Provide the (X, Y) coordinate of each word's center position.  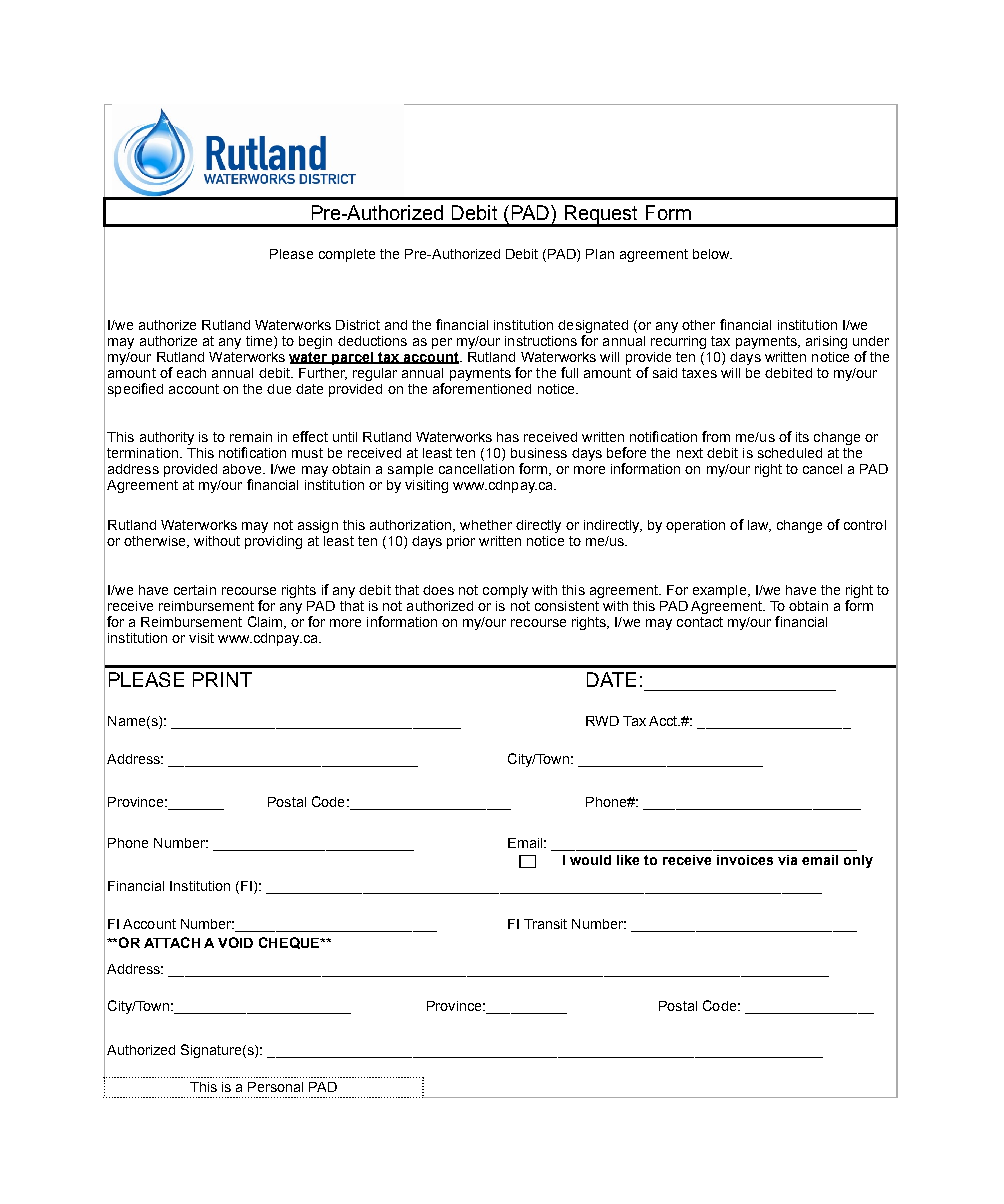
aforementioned (482, 388)
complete (347, 255)
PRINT (222, 679)
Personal (275, 1087)
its (802, 437)
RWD (602, 721)
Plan (600, 254)
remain (251, 437)
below (712, 254)
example (719, 591)
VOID (235, 942)
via (787, 860)
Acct (664, 721)
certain (195, 590)
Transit (545, 924)
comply (505, 591)
